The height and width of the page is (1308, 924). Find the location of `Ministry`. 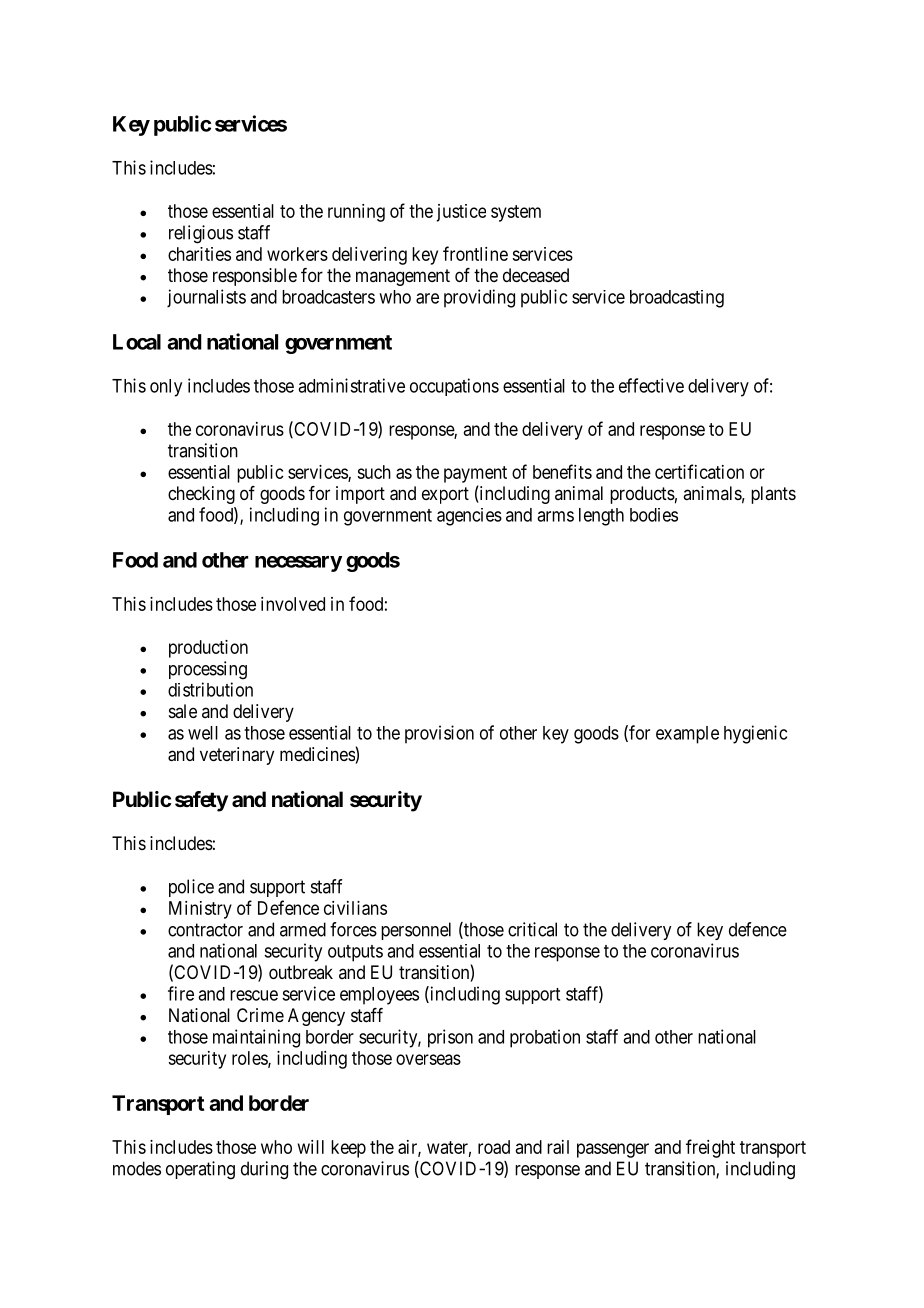

Ministry is located at coordinates (200, 910).
